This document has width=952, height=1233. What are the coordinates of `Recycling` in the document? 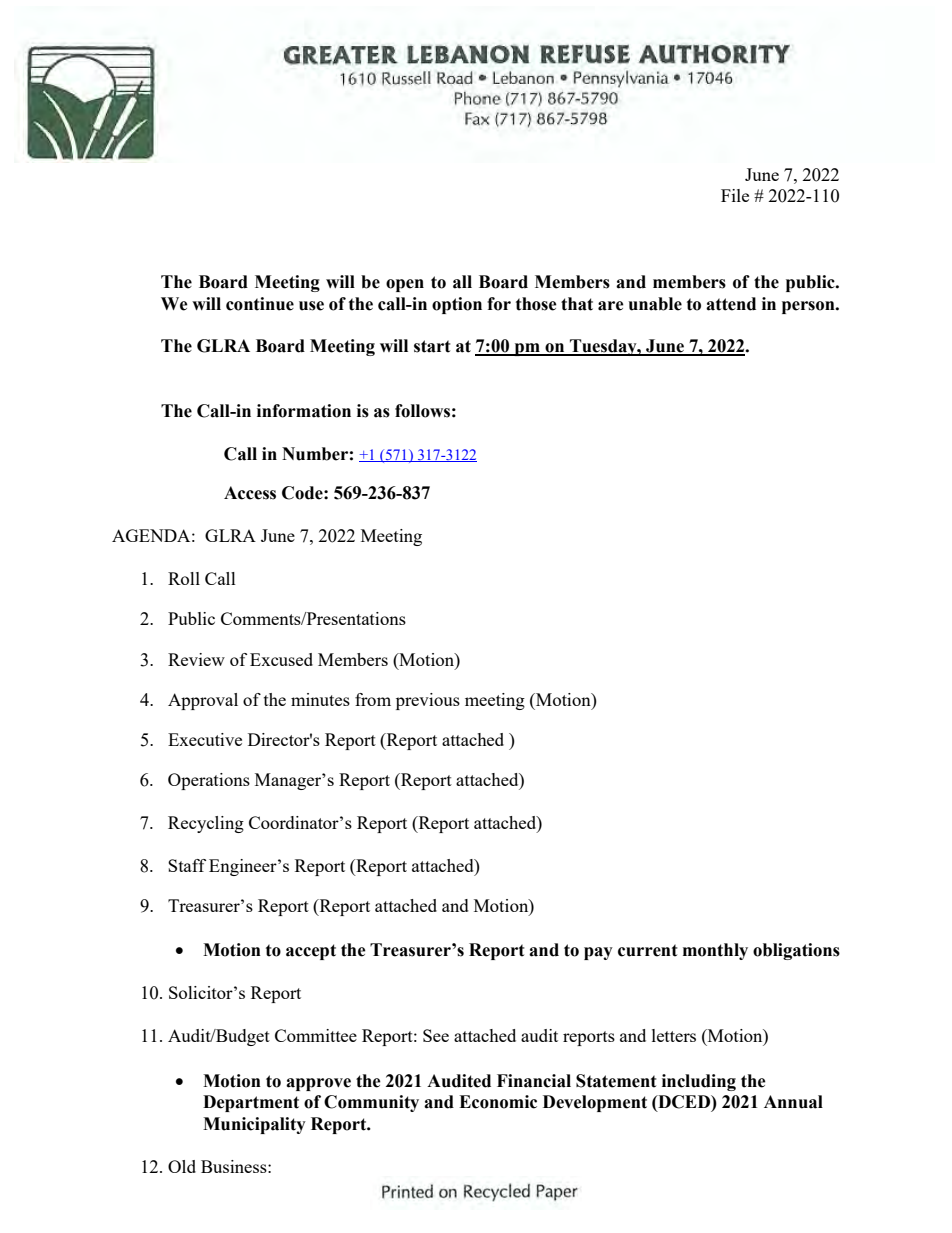 It's located at (206, 824).
